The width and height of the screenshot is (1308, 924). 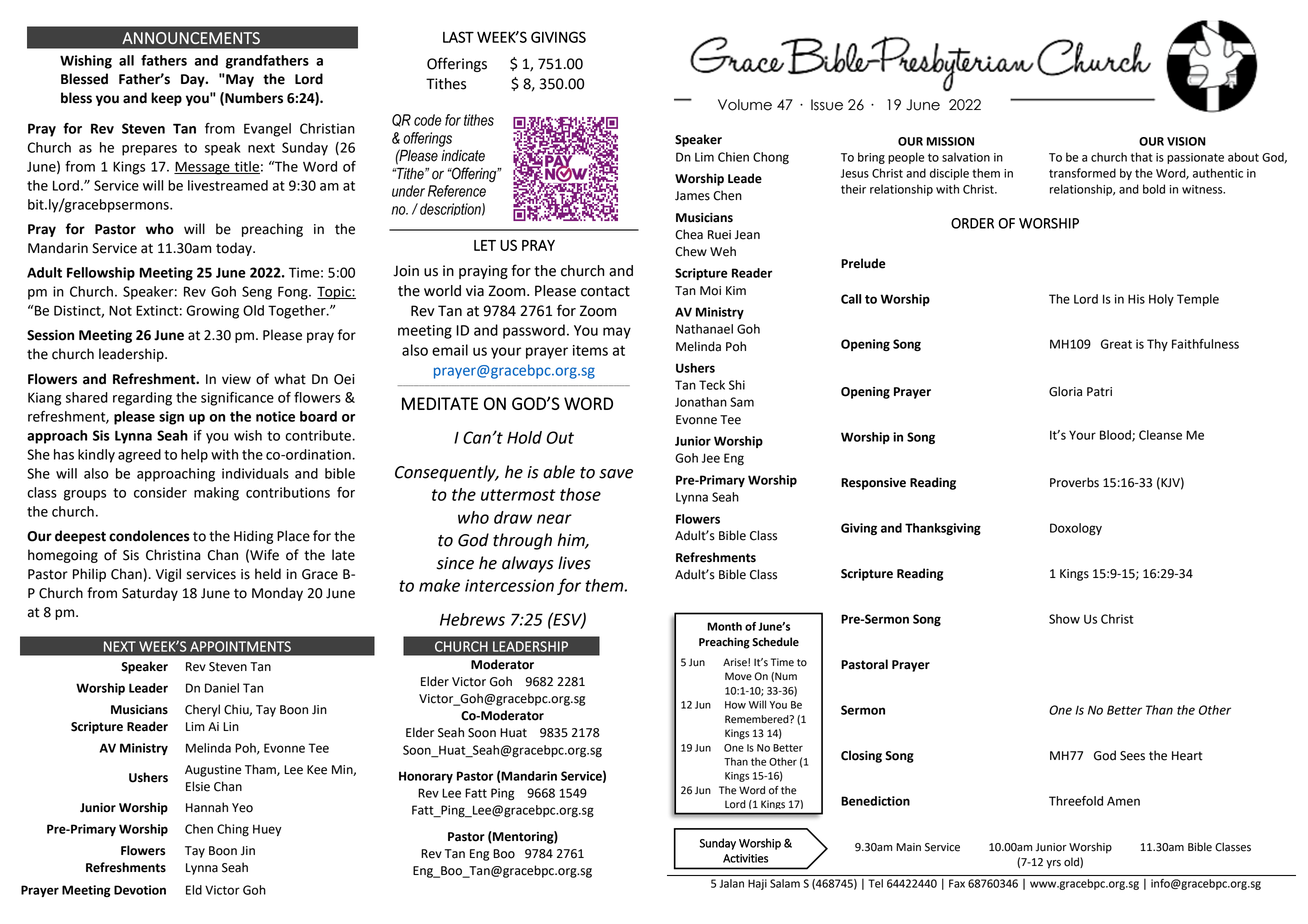 I want to click on help, so click(x=194, y=456).
